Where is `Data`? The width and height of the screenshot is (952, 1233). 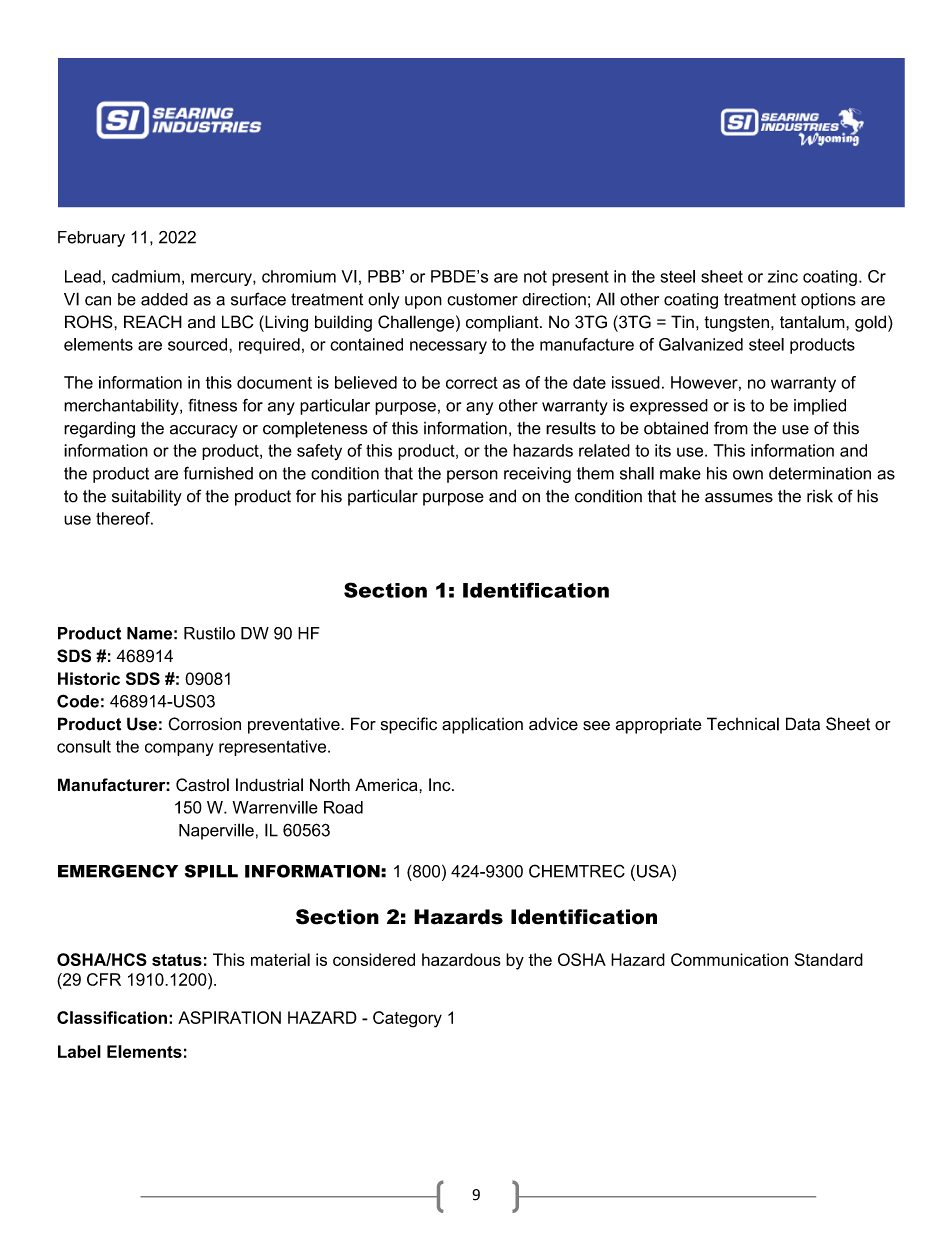
Data is located at coordinates (803, 724).
